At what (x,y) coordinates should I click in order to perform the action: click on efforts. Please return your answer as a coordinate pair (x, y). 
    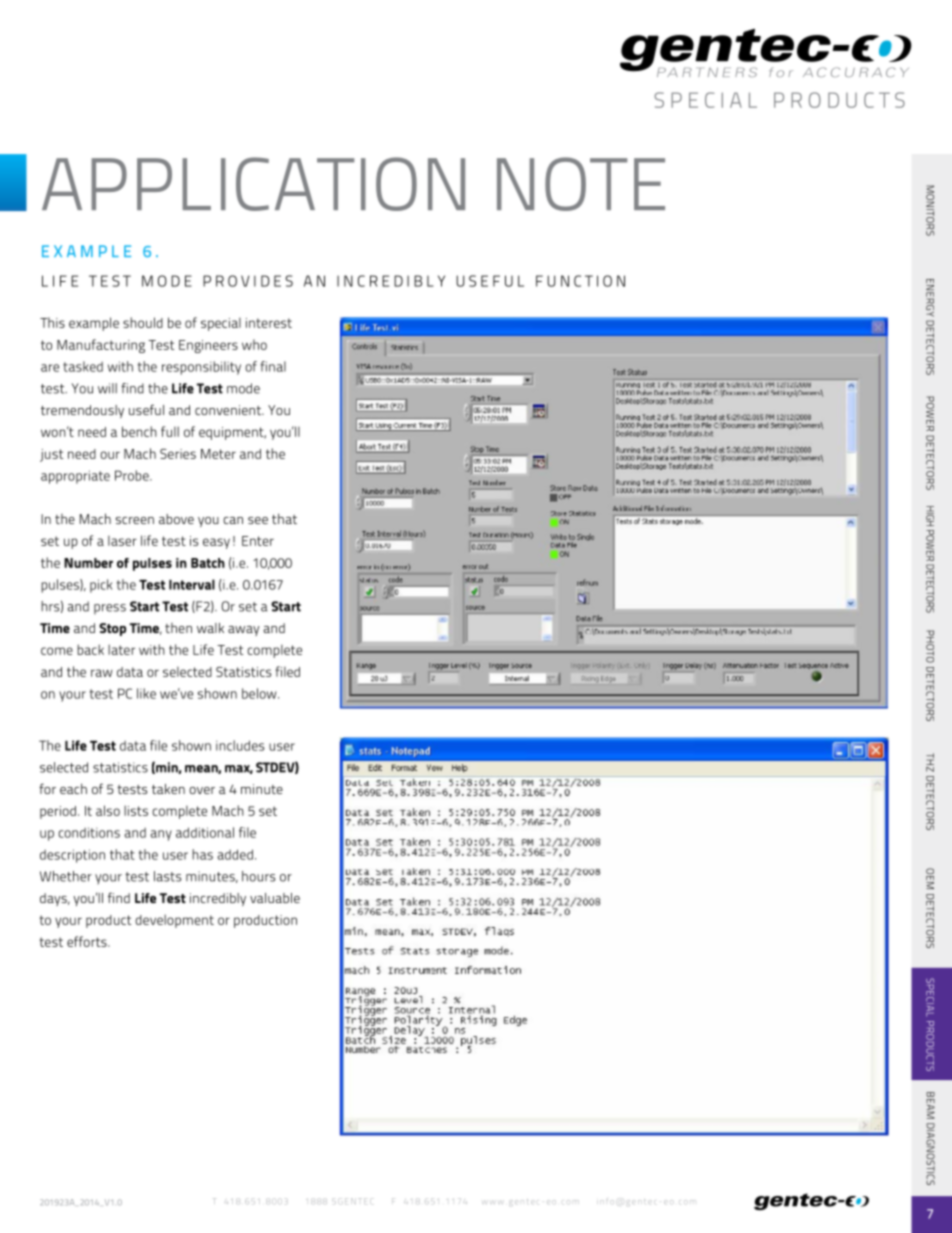
    Looking at the image, I should click on (88, 941).
